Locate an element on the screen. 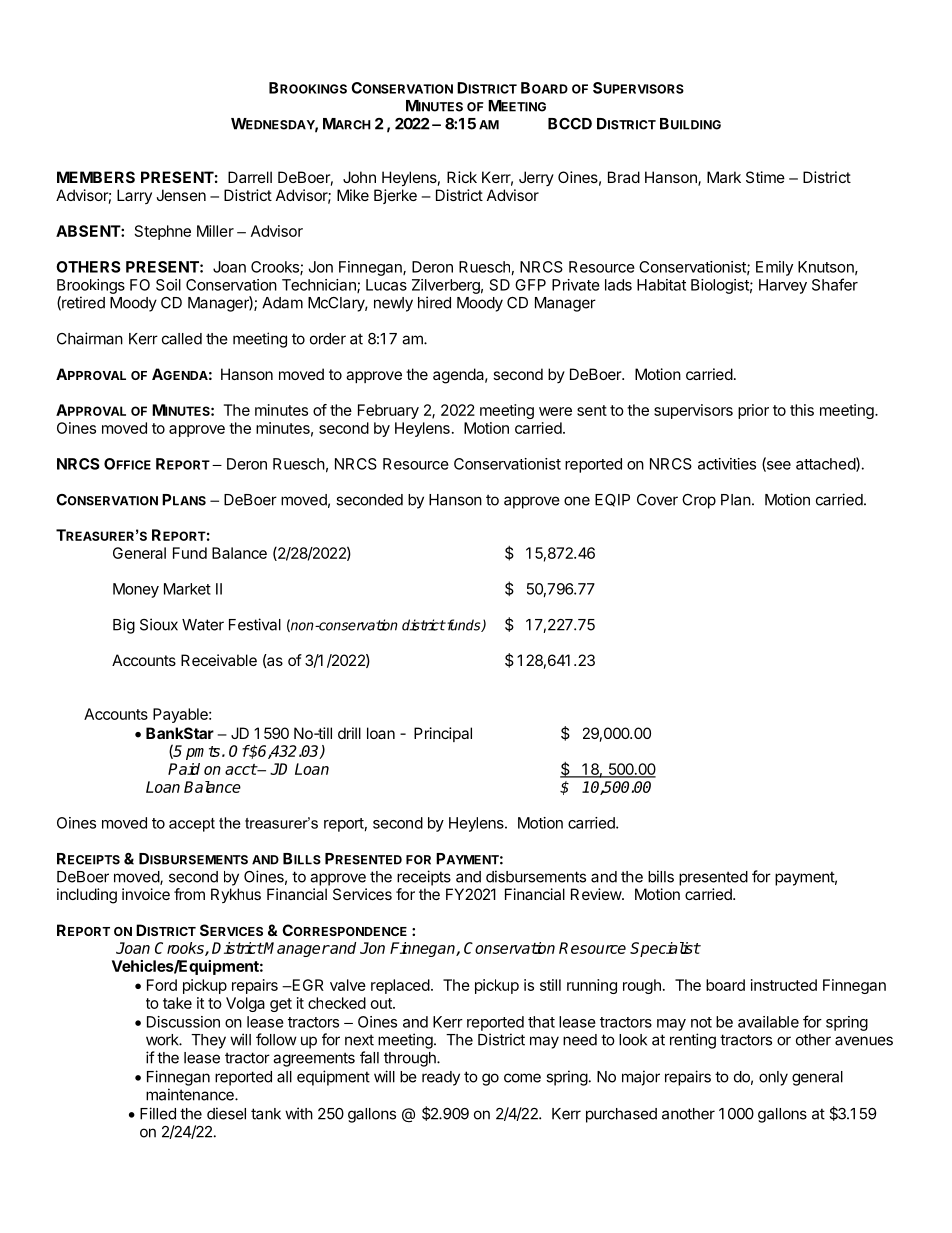  Principal is located at coordinates (443, 734).
